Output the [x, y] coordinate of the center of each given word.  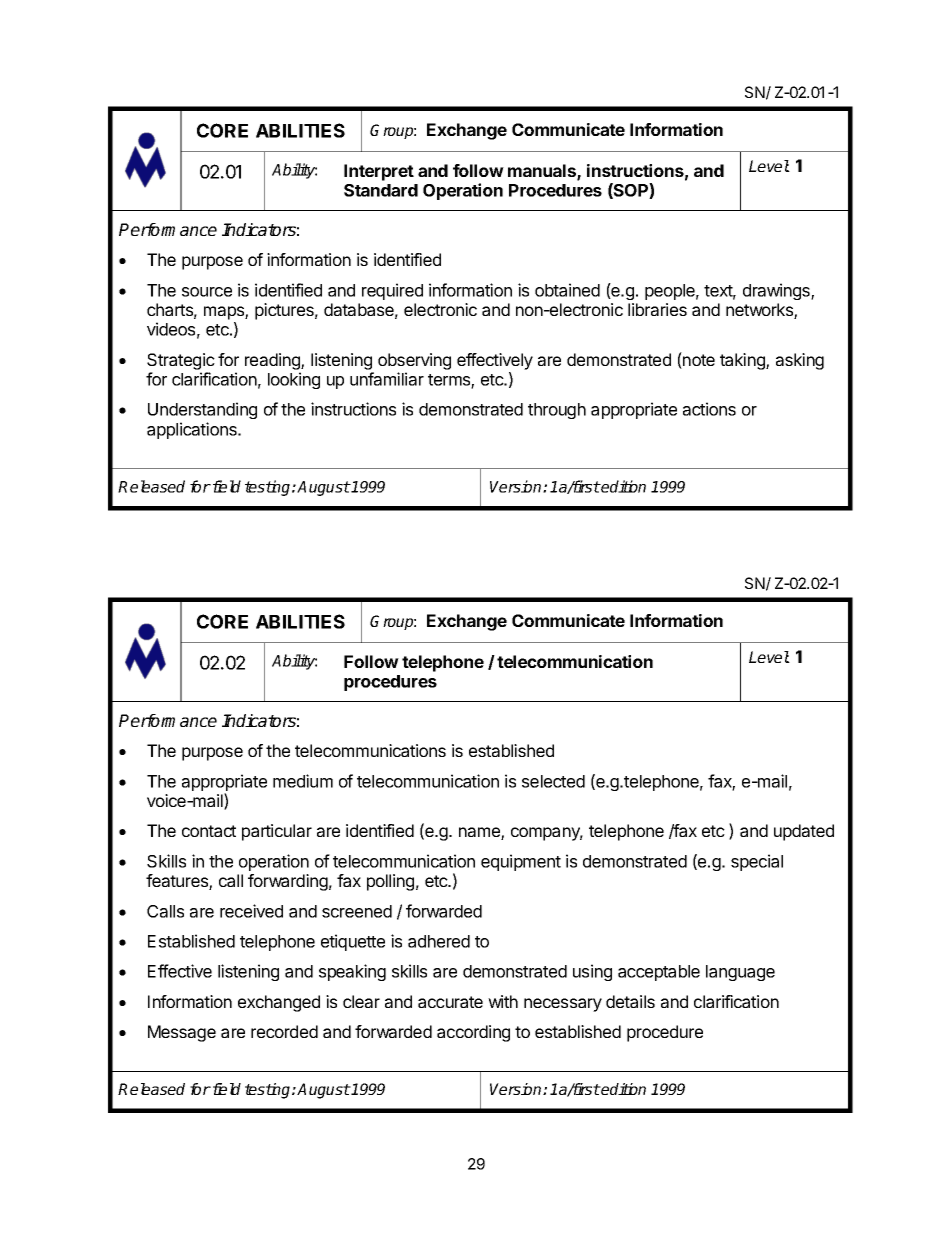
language [740, 973]
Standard [381, 190]
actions [709, 409]
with [503, 1001]
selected [553, 781]
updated [804, 832]
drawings [777, 291]
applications [193, 430]
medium [303, 781]
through [557, 411]
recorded [284, 1031]
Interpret [379, 172]
